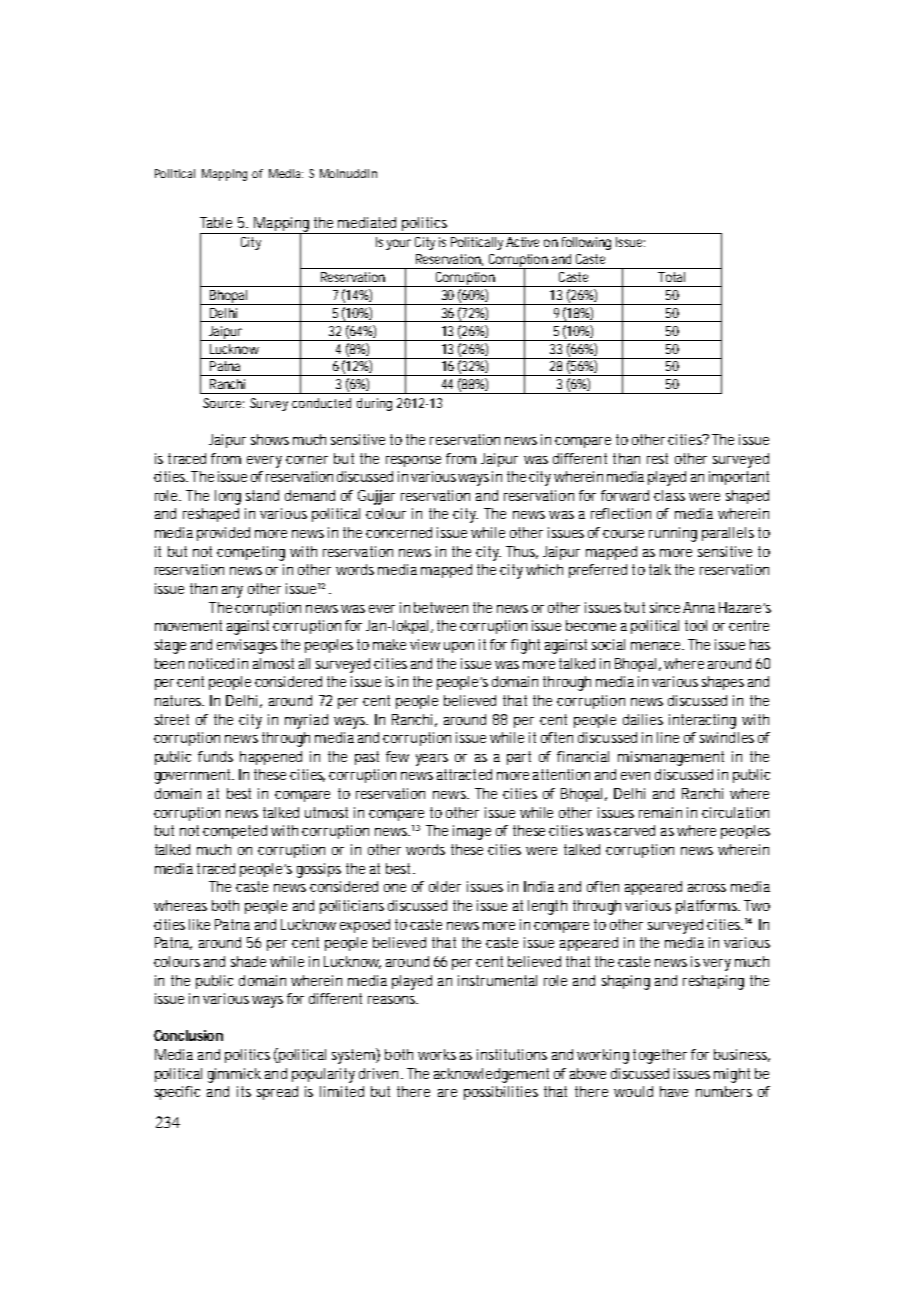 The height and width of the screenshot is (1308, 924). Describe the element at coordinates (739, 478) in the screenshot. I see `important` at that location.
